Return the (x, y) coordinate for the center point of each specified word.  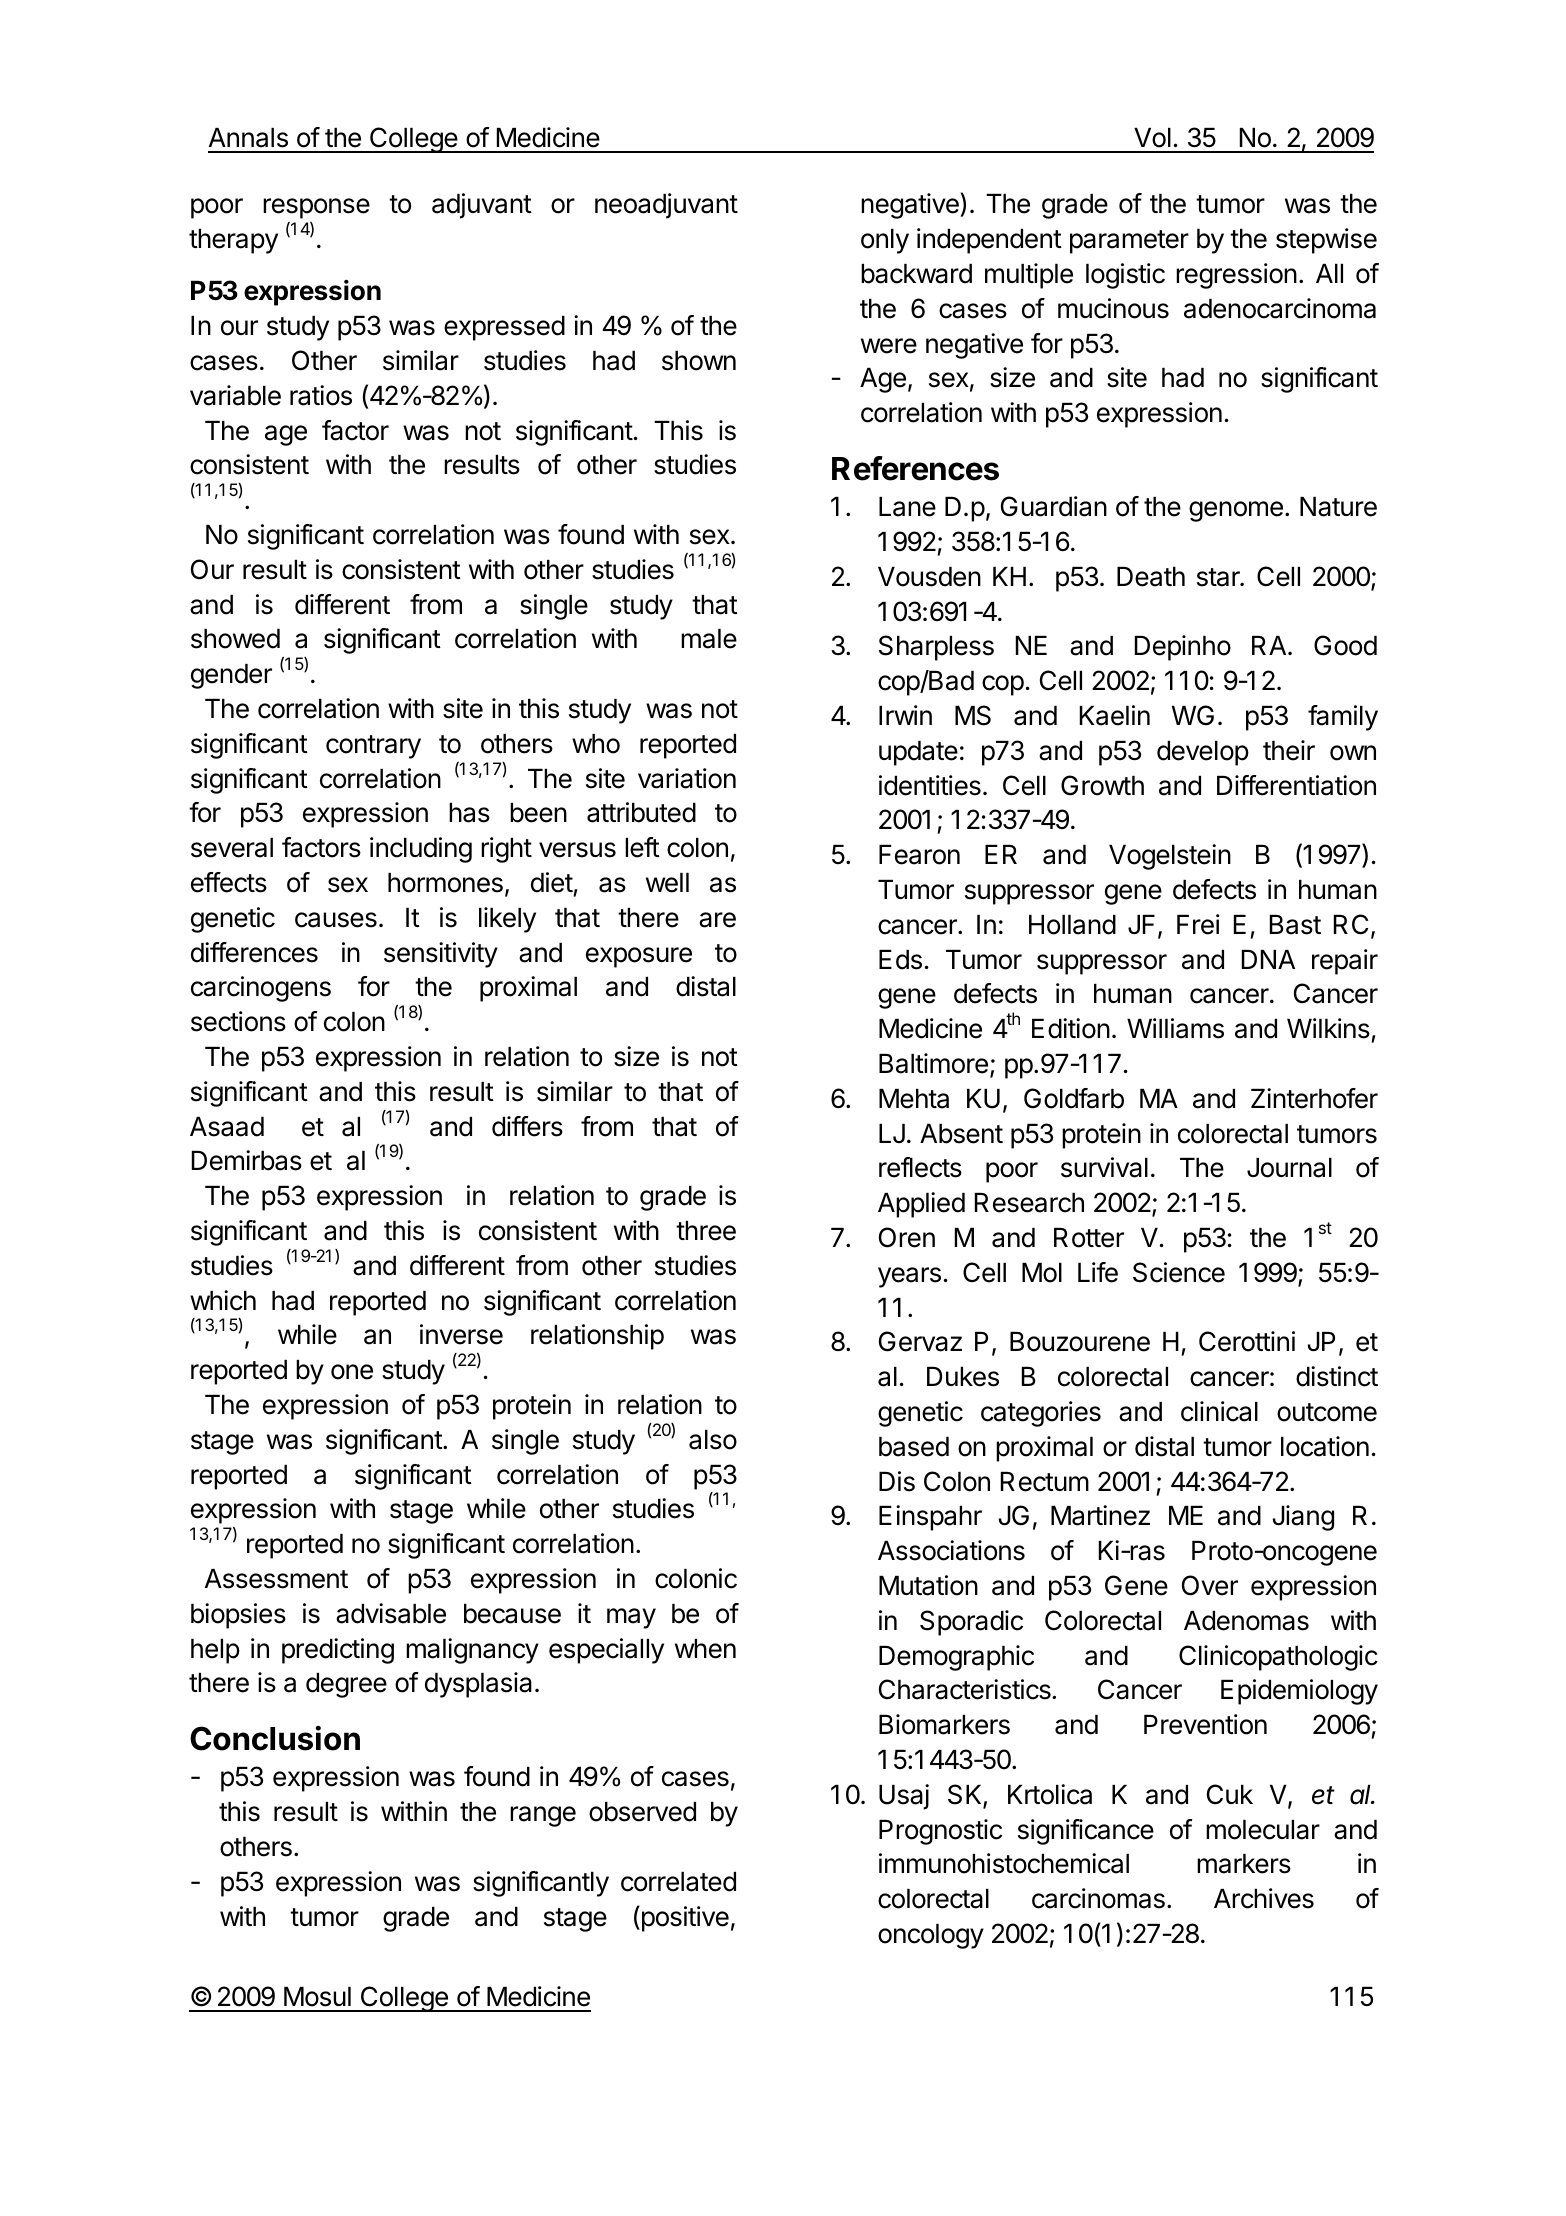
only (885, 241)
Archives (1264, 1898)
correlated (678, 1882)
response (316, 208)
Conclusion (275, 1738)
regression (1236, 276)
